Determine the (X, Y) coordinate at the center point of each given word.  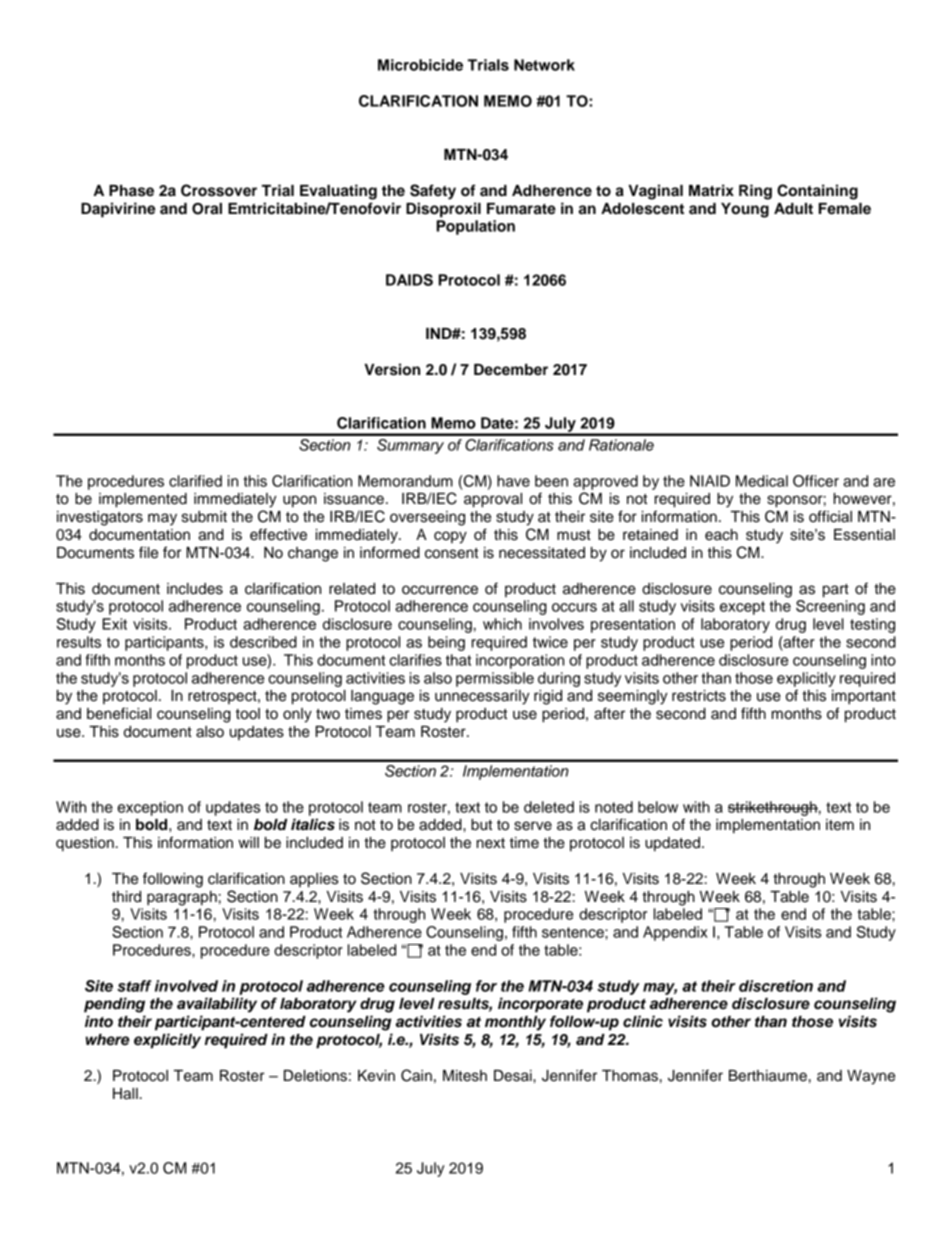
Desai (514, 1076)
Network (544, 65)
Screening (830, 607)
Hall (125, 1094)
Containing (817, 192)
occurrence (440, 590)
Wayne (871, 1077)
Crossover (219, 190)
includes (195, 589)
